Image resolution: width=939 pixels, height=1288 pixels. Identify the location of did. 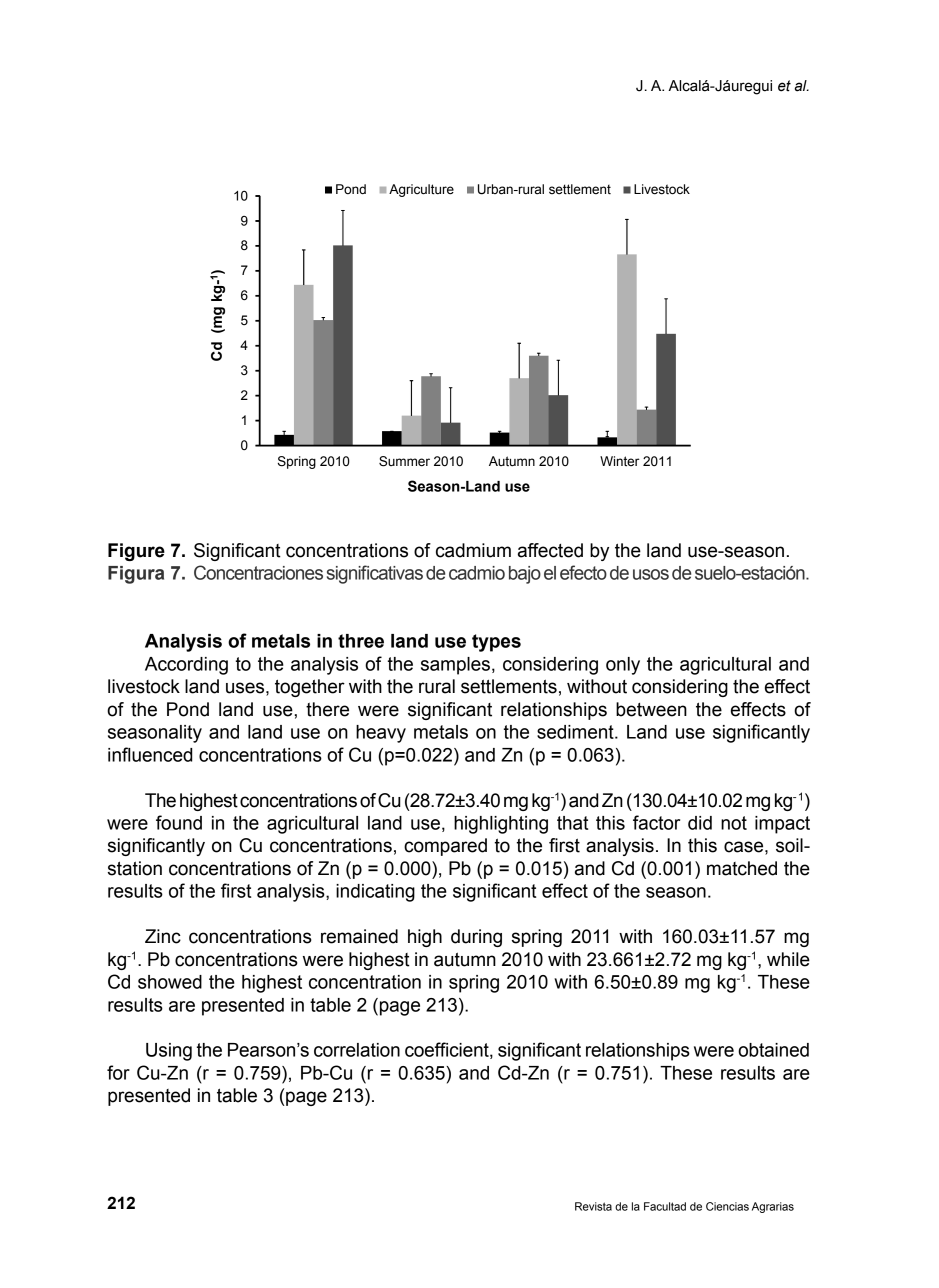
(700, 823).
